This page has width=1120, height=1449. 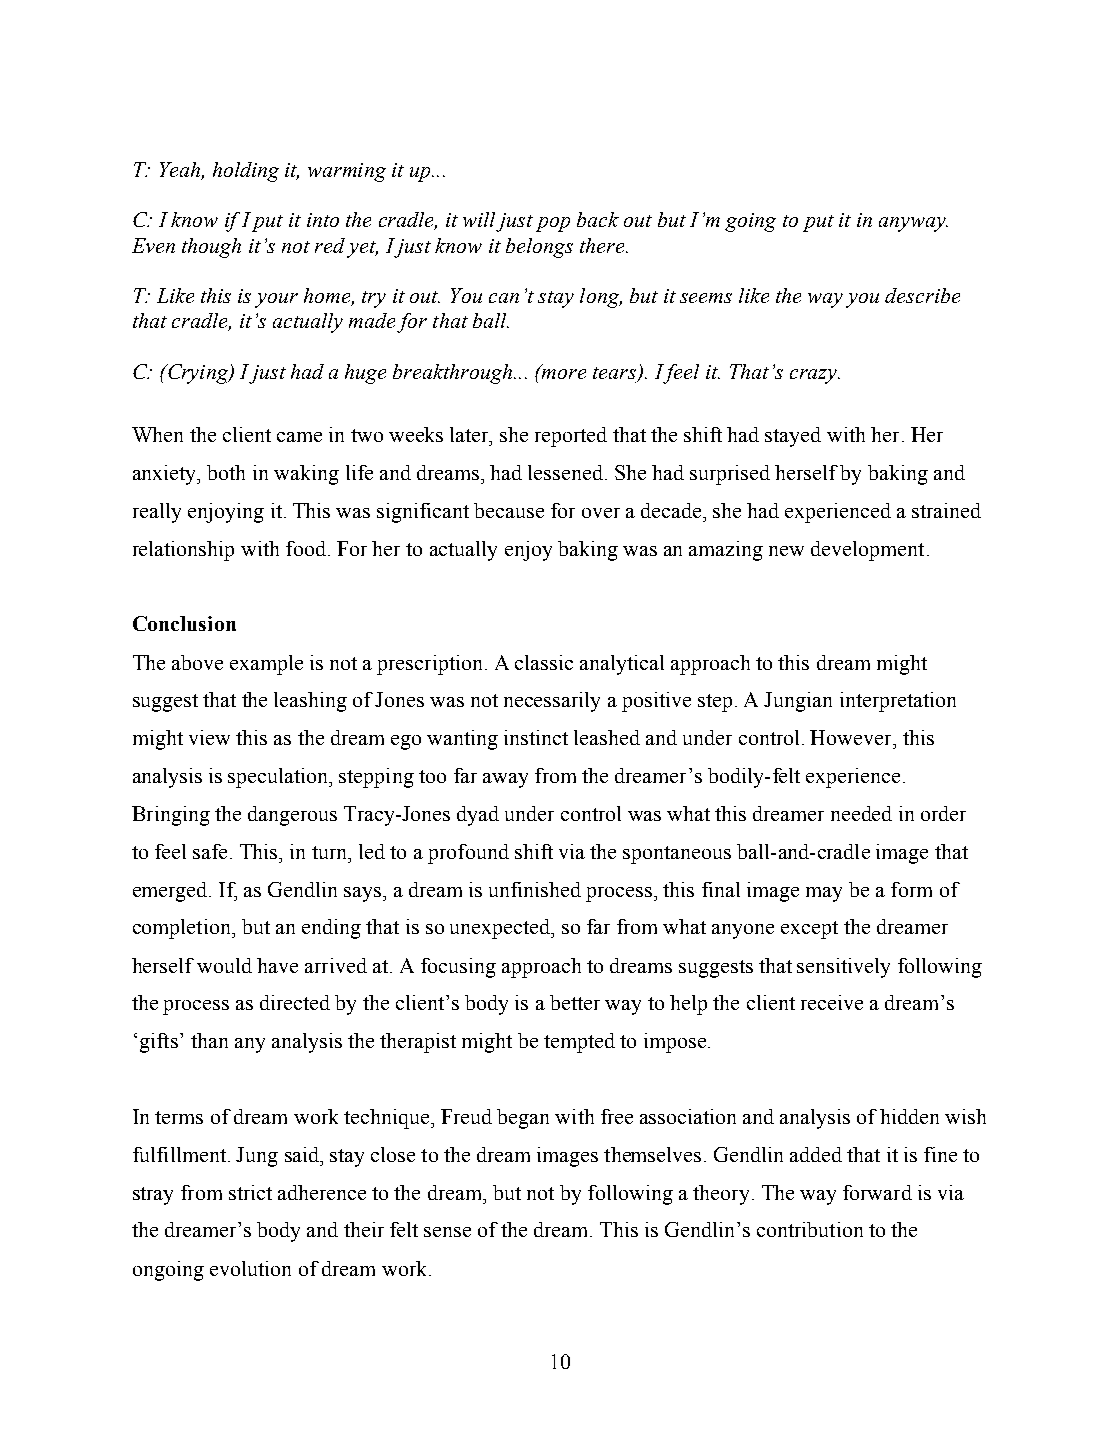 I want to click on sense, so click(x=447, y=1232).
